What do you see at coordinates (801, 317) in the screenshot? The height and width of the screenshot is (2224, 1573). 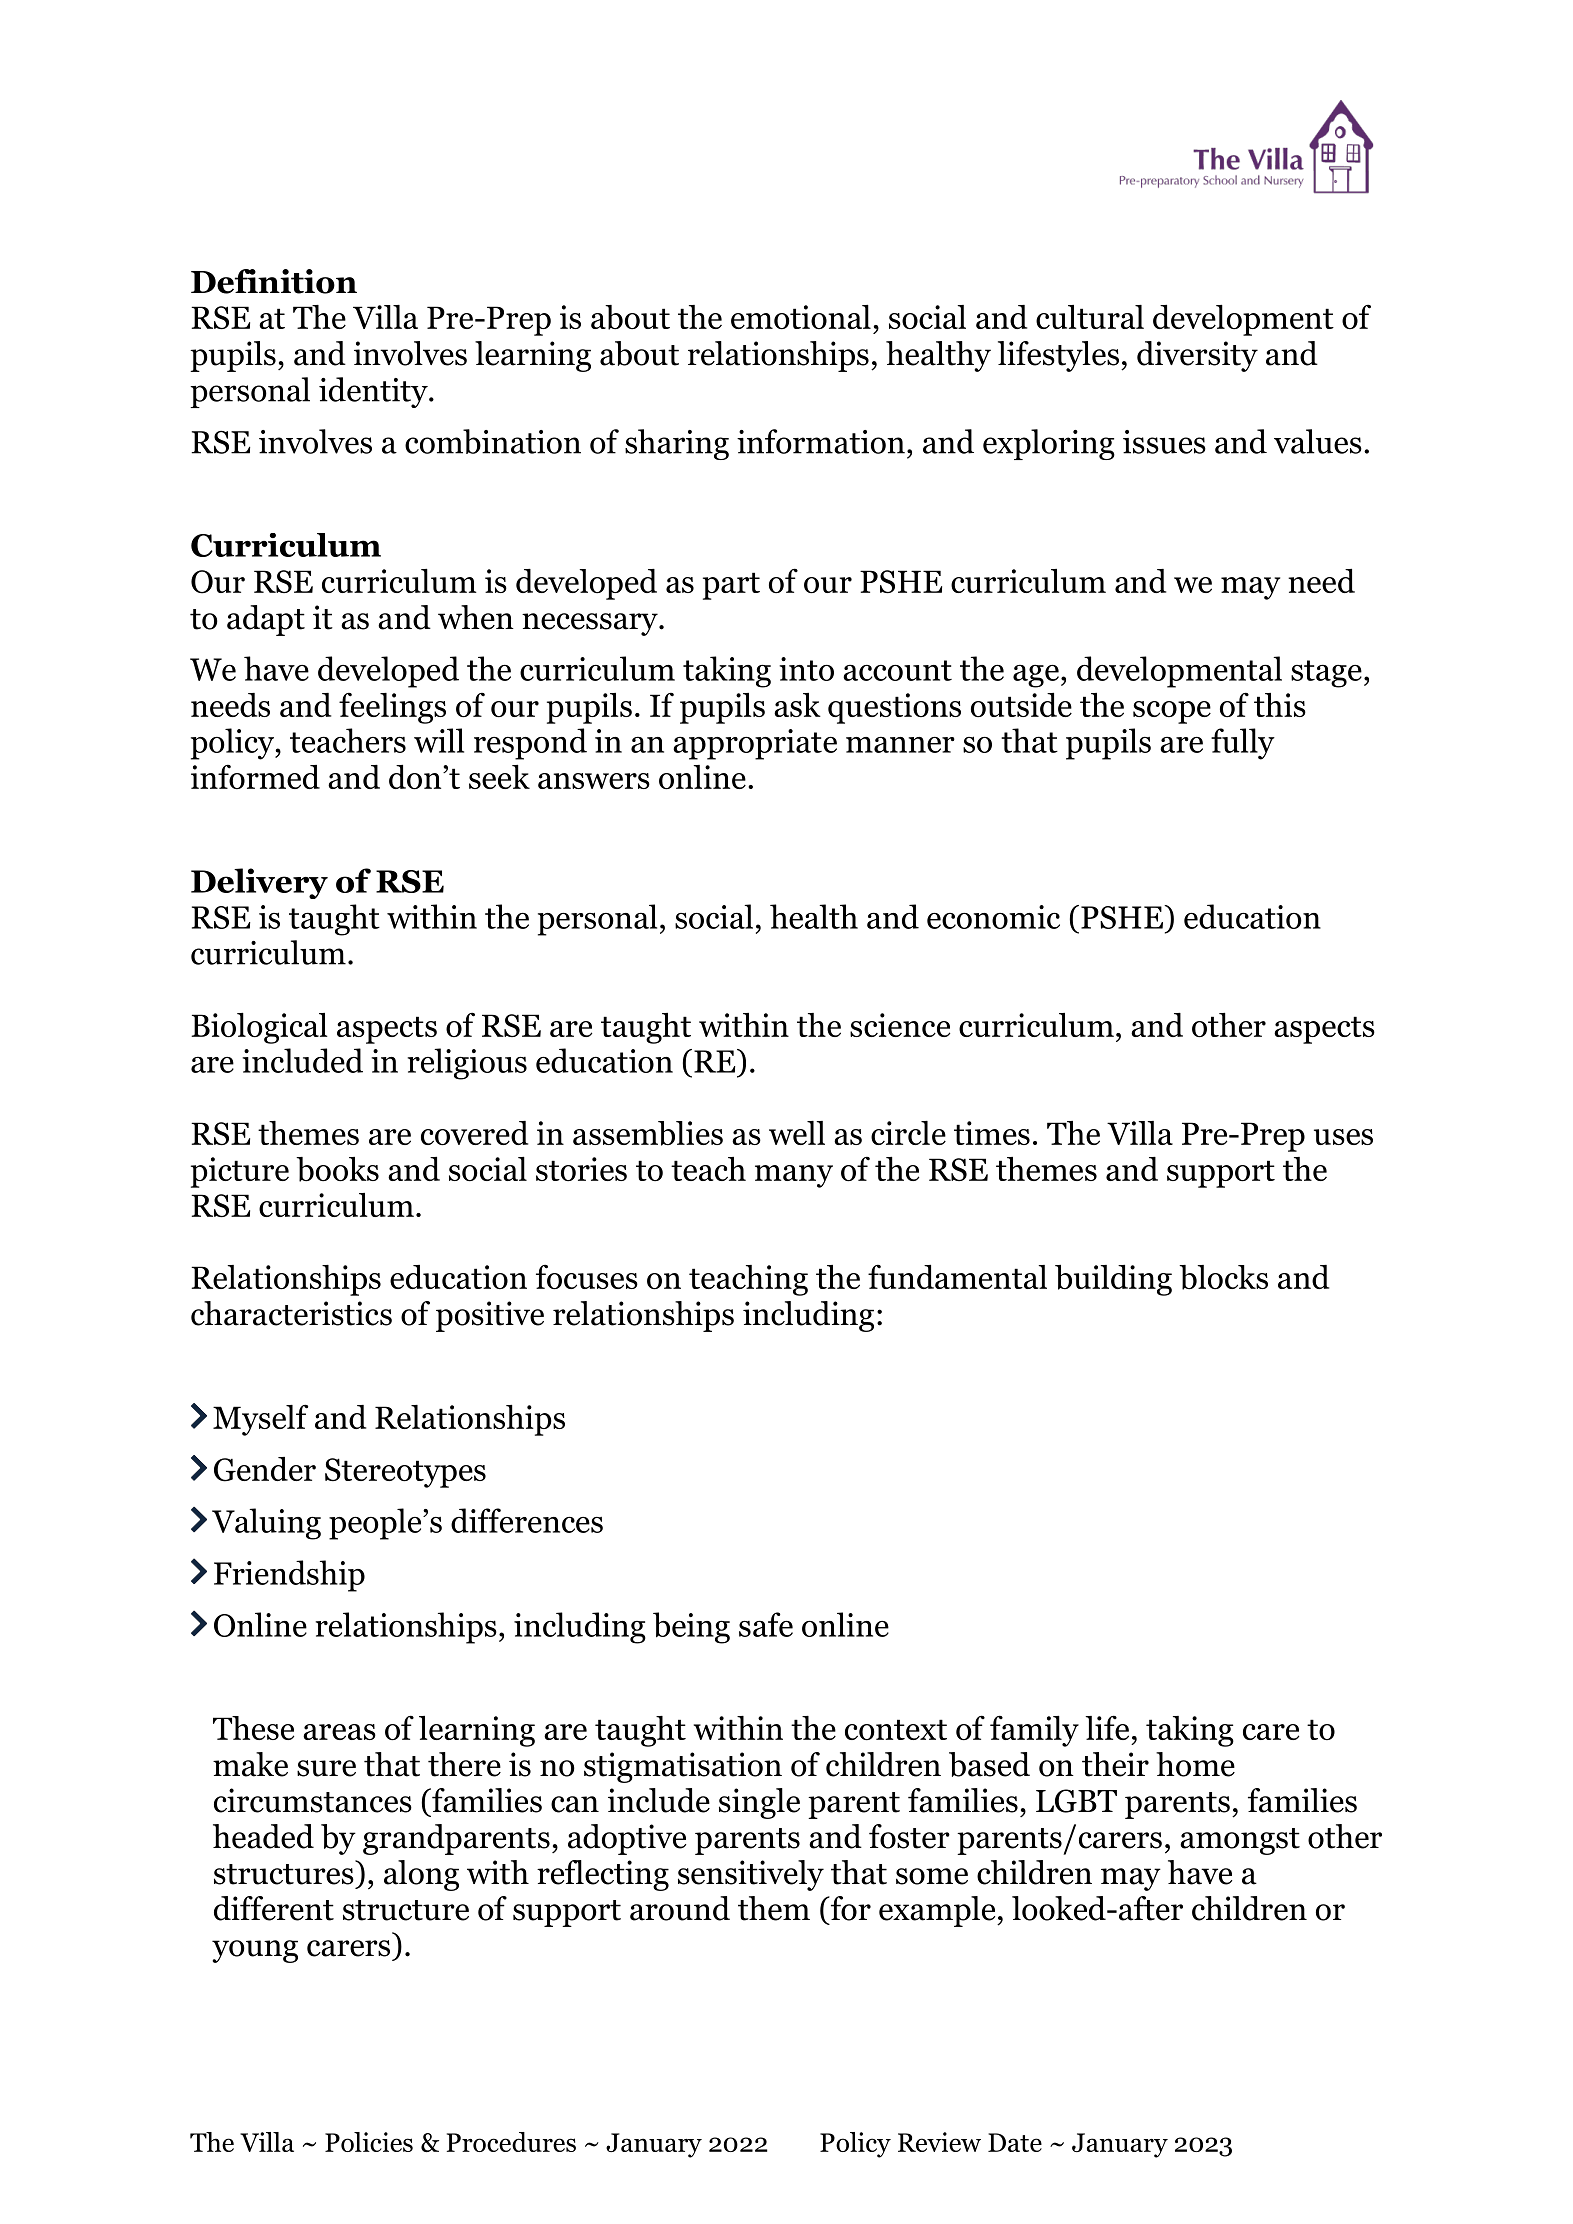 I see `emotional` at bounding box center [801, 317].
